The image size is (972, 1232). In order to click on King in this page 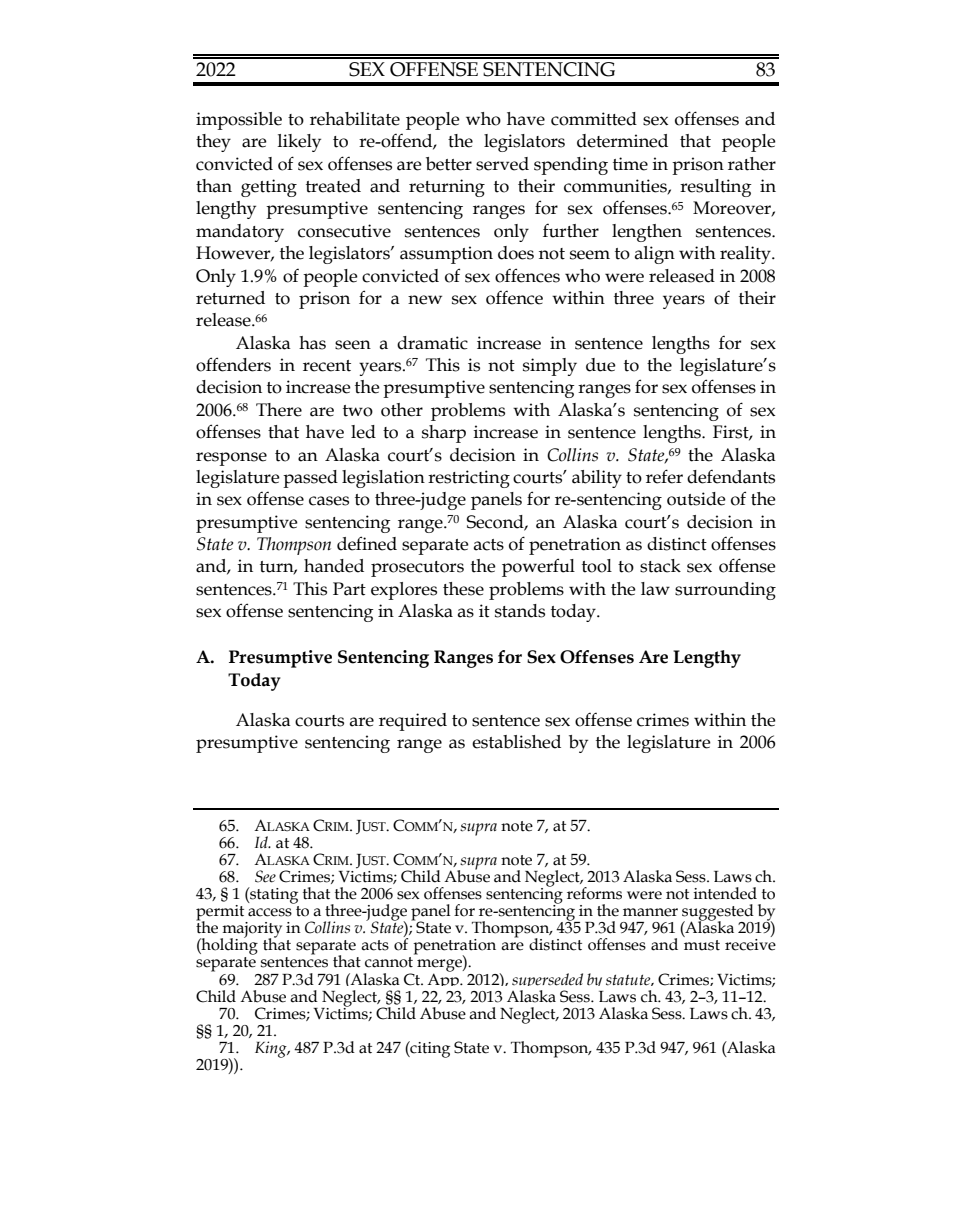, I will do `click(272, 1049)`.
